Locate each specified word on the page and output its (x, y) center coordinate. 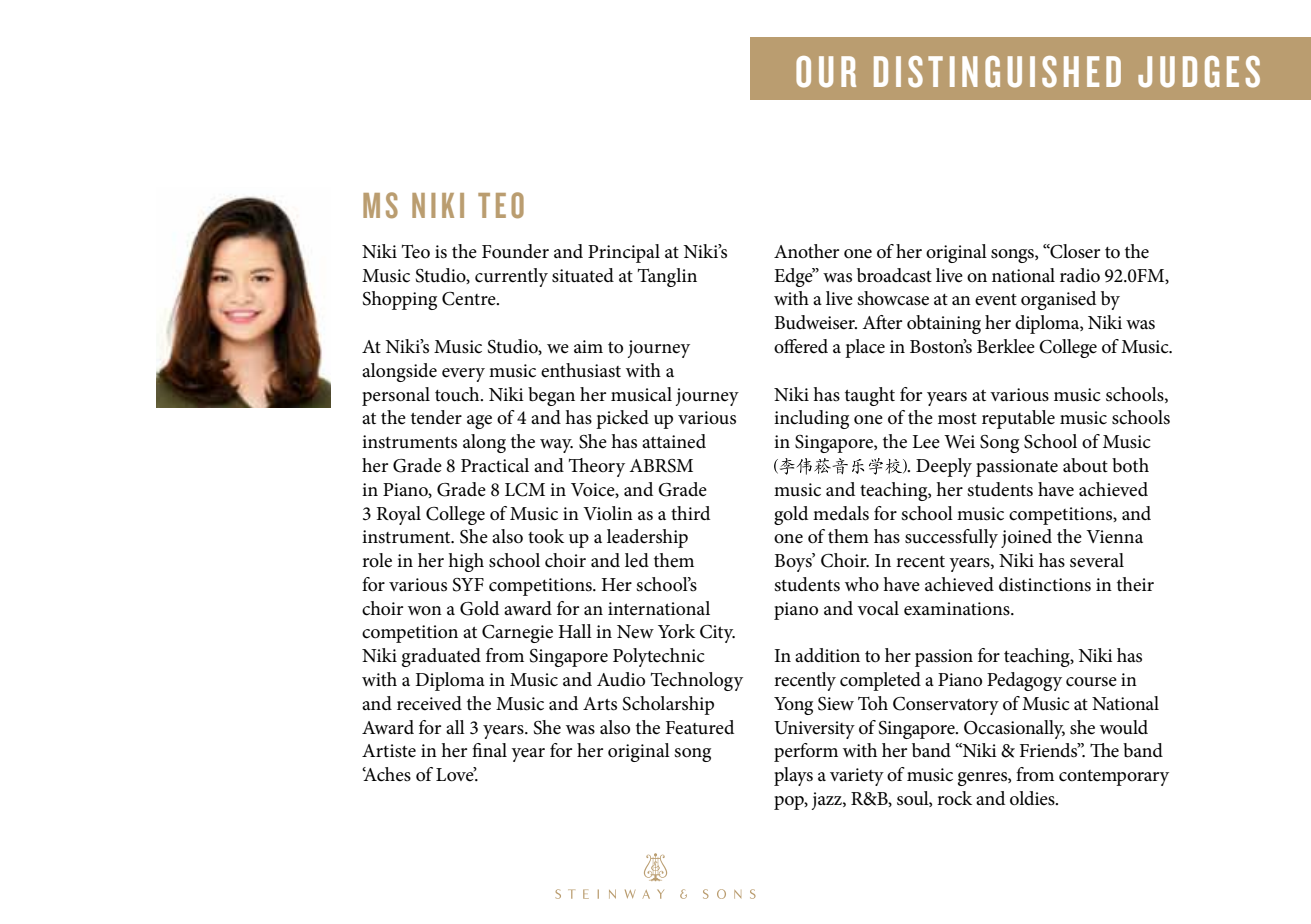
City (717, 634)
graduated (441, 657)
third (690, 513)
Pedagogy (1024, 681)
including (811, 419)
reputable (1018, 419)
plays (793, 776)
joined (1026, 538)
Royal (398, 515)
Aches (386, 774)
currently (511, 277)
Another (806, 251)
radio (1080, 275)
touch (458, 394)
